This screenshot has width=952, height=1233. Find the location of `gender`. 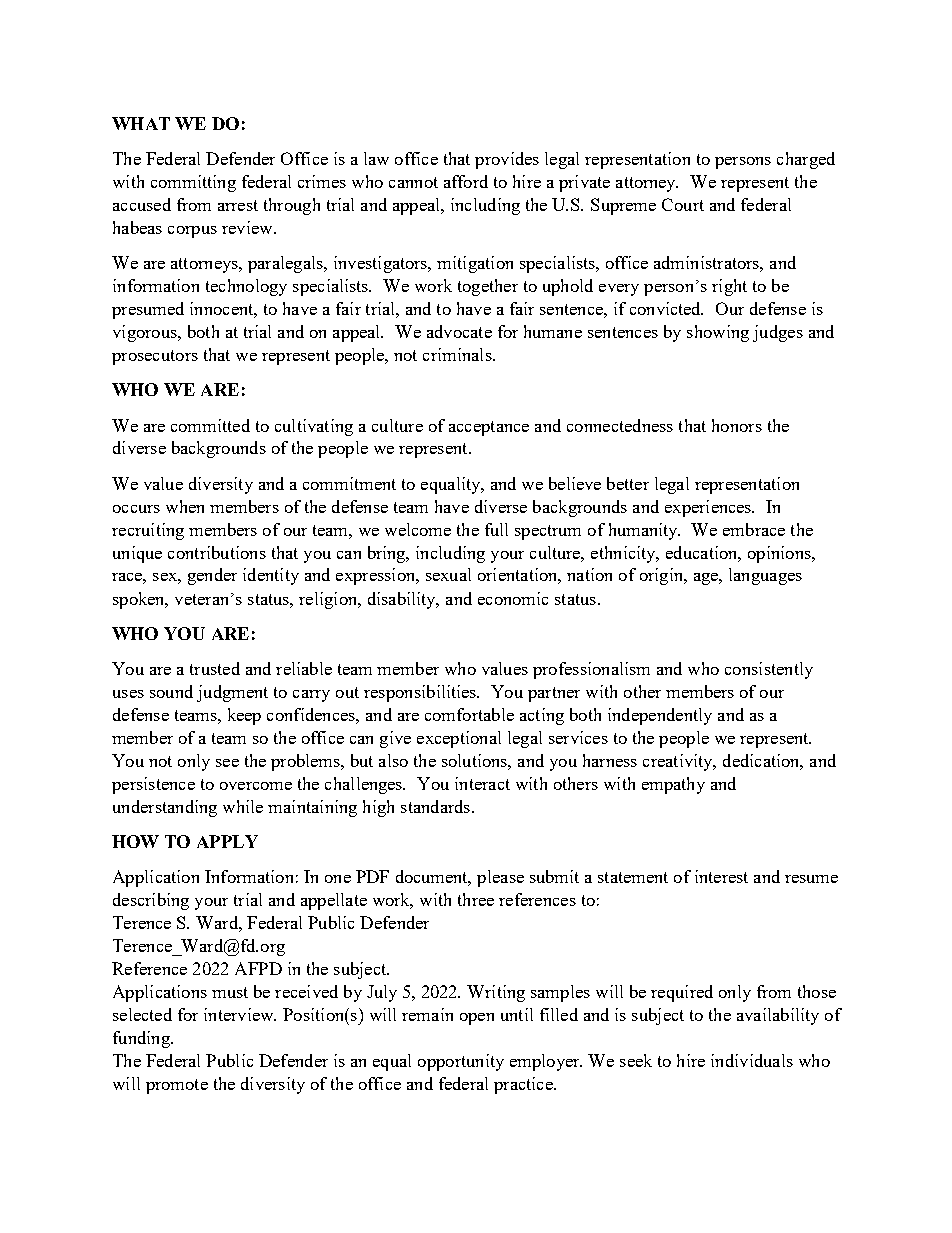

gender is located at coordinates (212, 576).
